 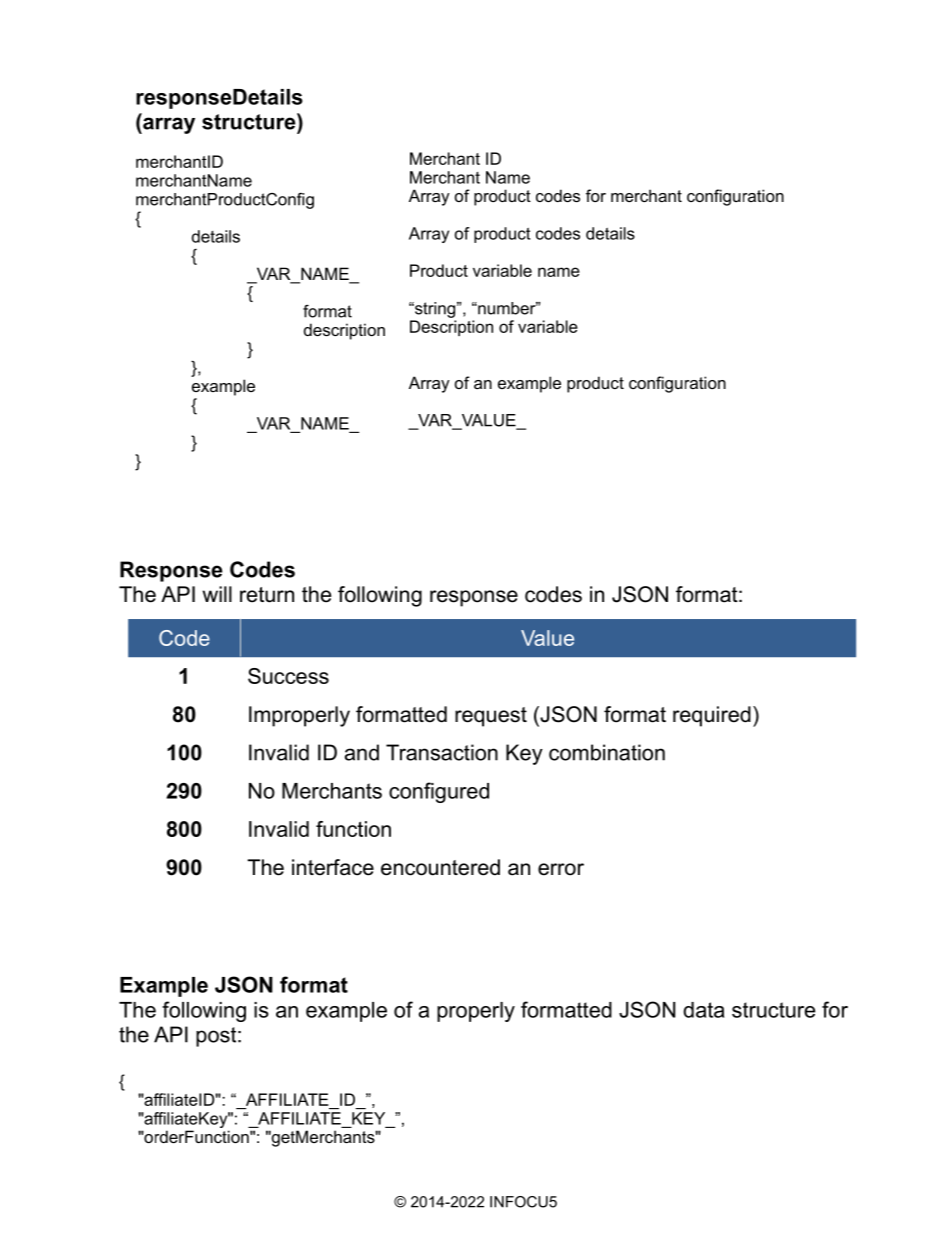 I want to click on return, so click(x=267, y=595).
